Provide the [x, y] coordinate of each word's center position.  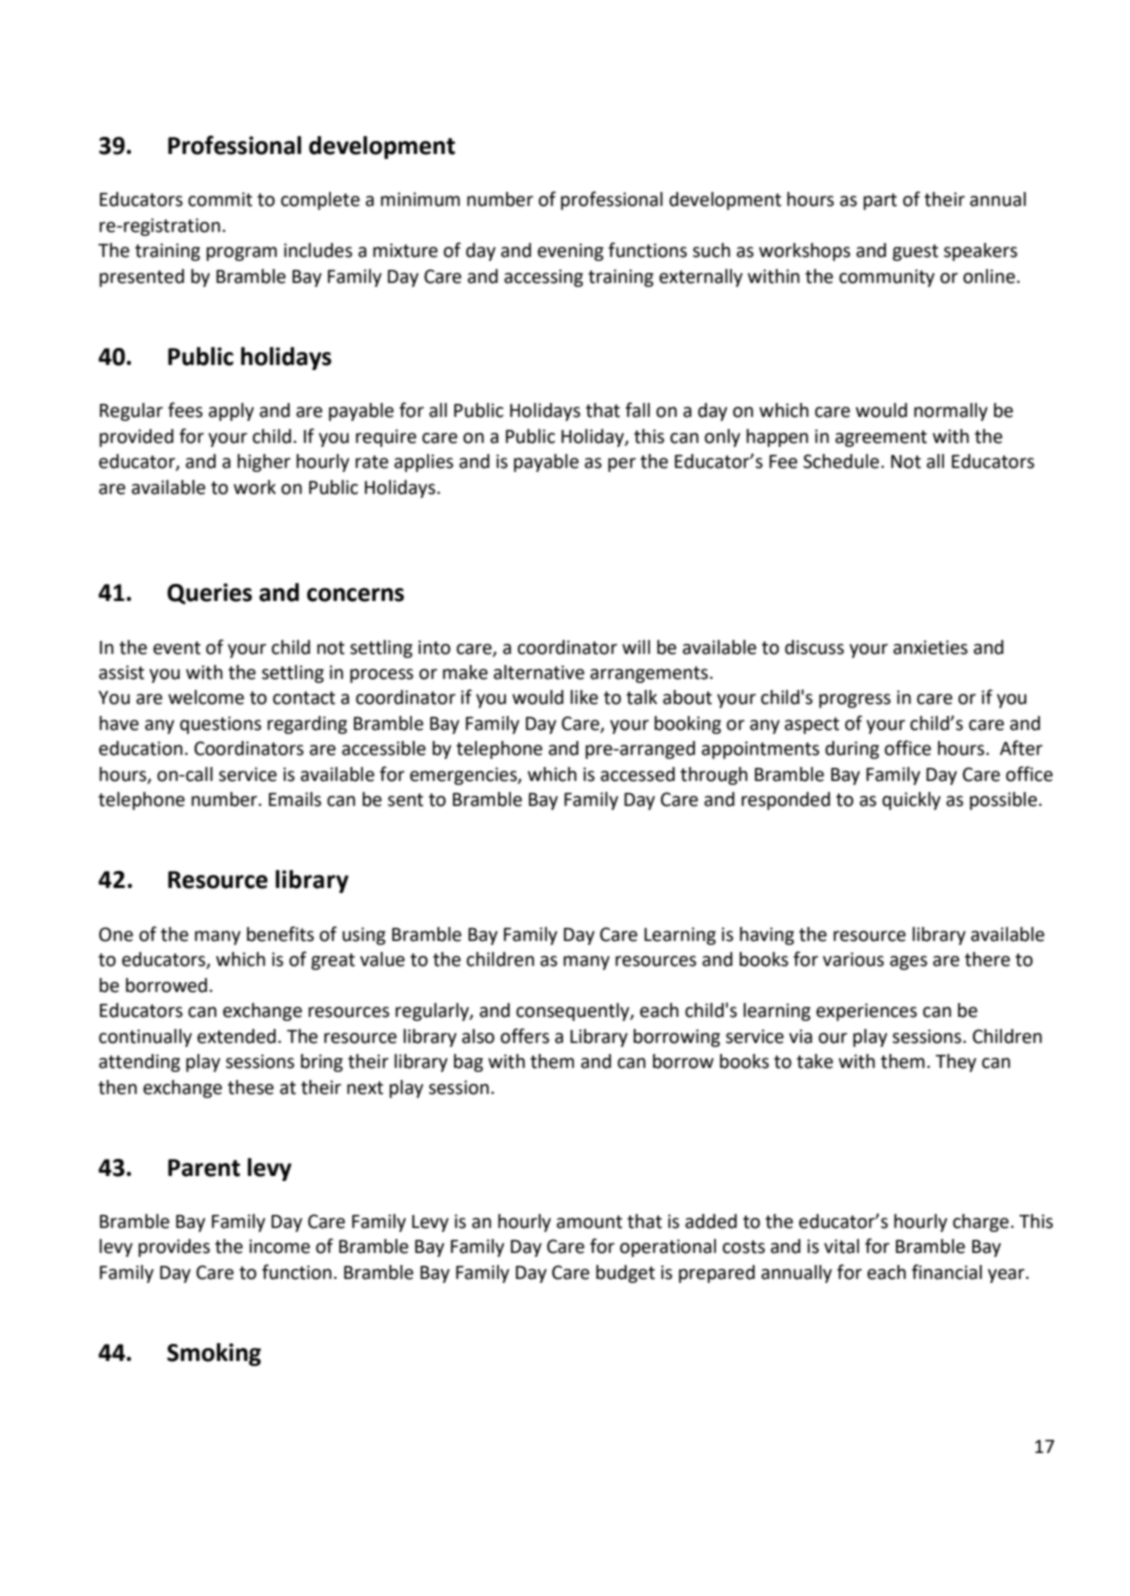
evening [571, 252]
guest [915, 252]
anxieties [930, 647]
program [241, 254]
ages [908, 963]
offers [525, 1036]
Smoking [214, 1354]
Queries [209, 594]
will [636, 647]
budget [625, 1274]
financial [947, 1272]
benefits [280, 934]
